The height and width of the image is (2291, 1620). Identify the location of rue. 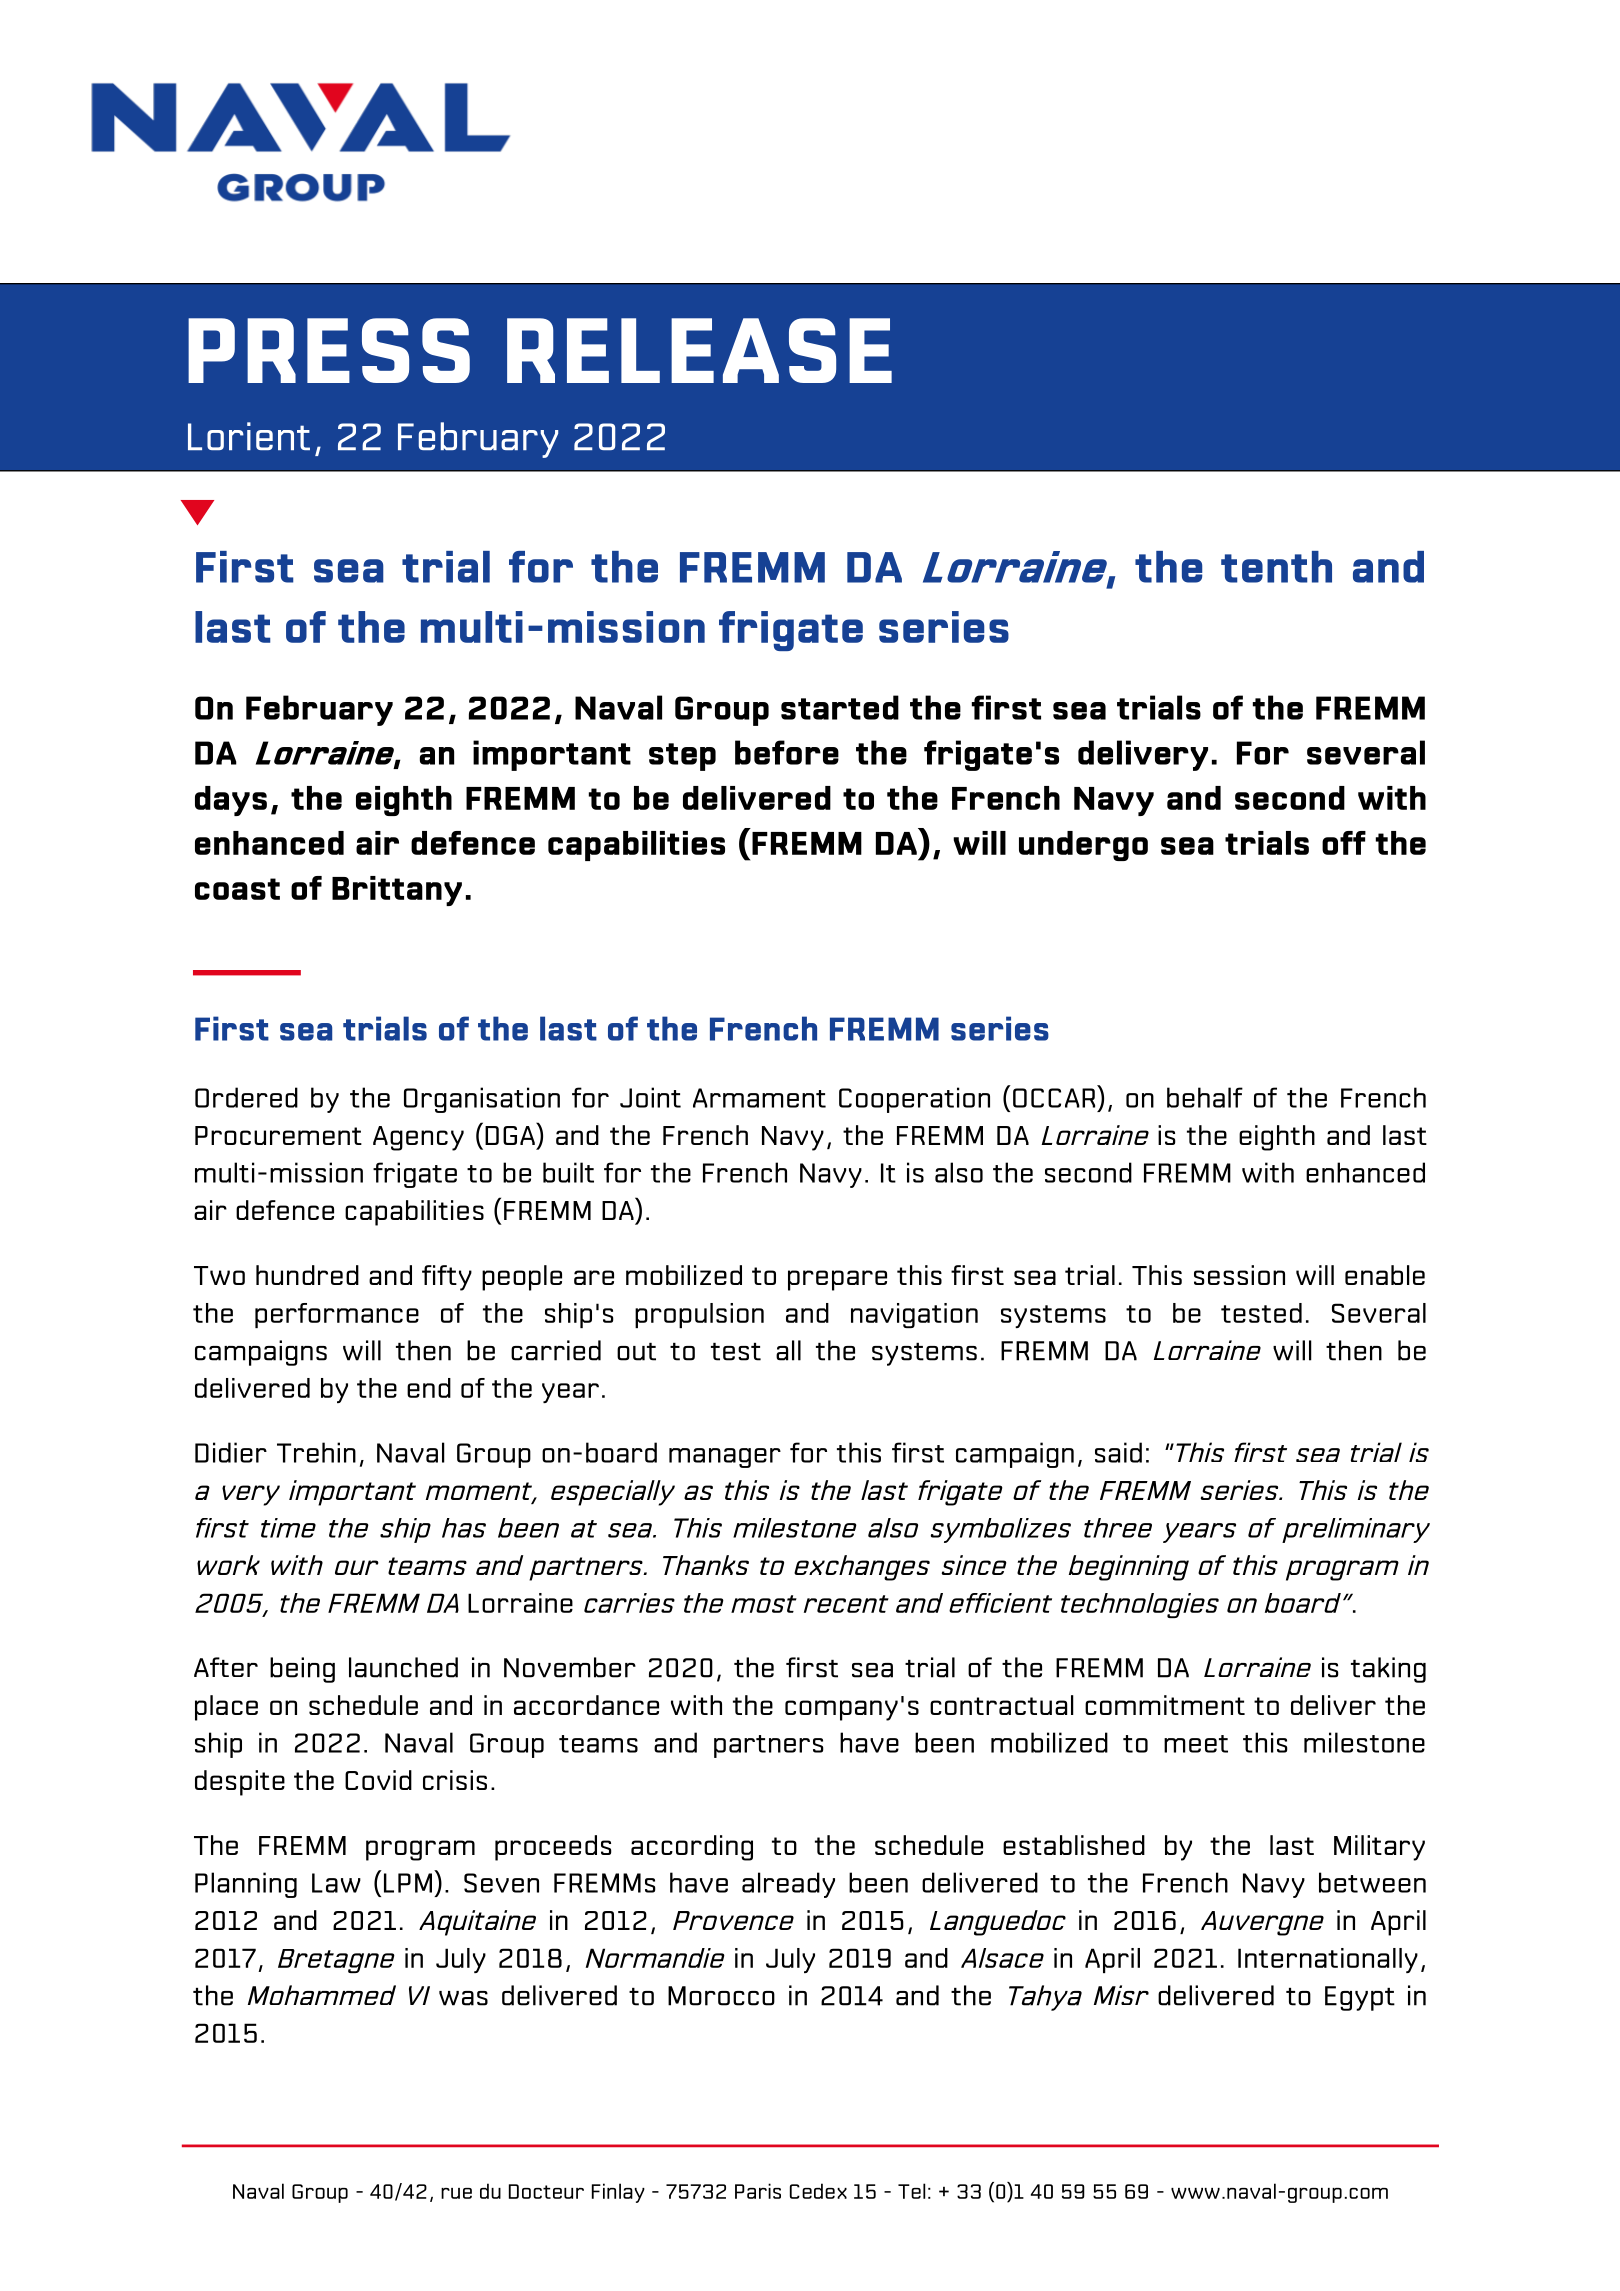
(456, 2193).
